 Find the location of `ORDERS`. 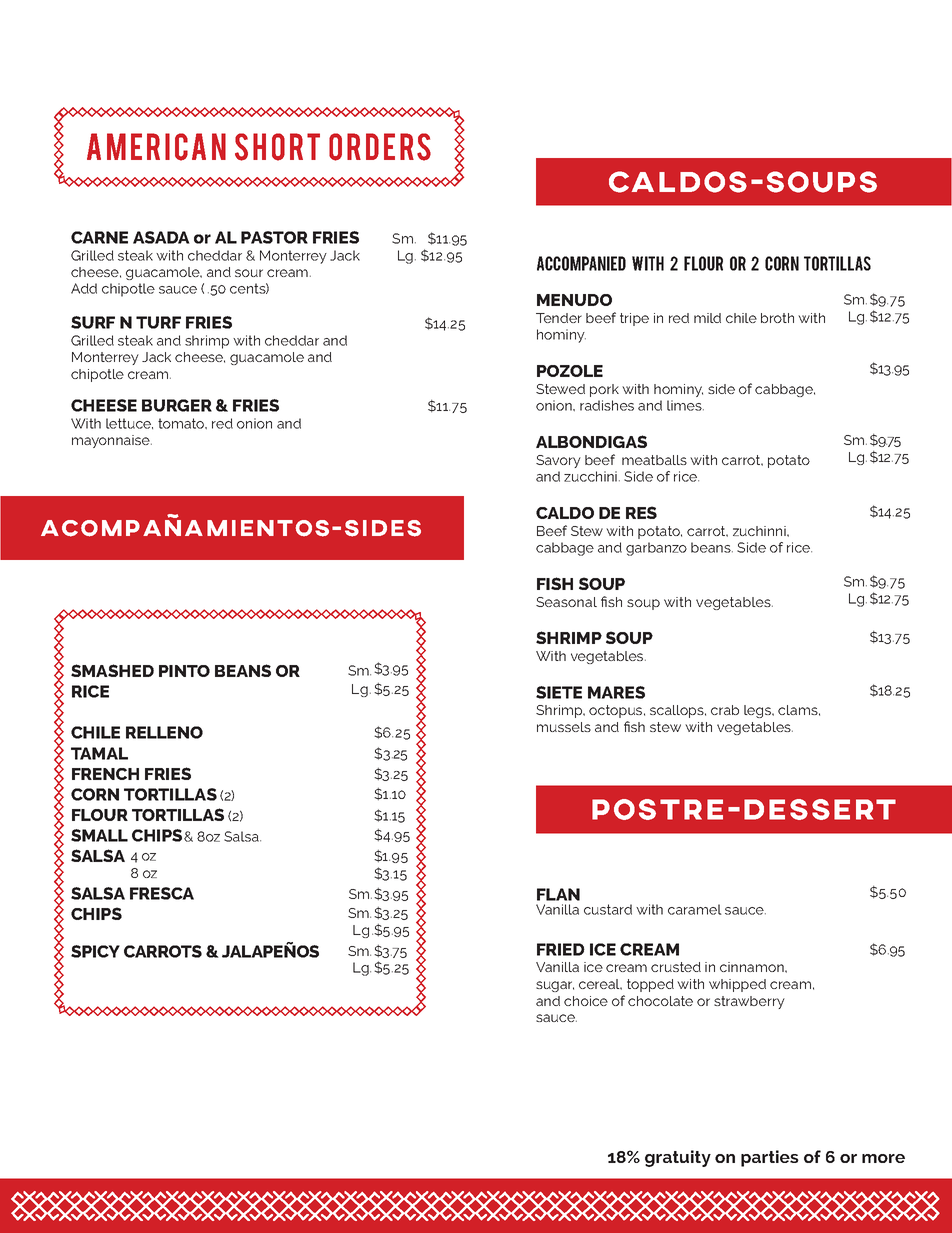

ORDERS is located at coordinates (380, 147).
